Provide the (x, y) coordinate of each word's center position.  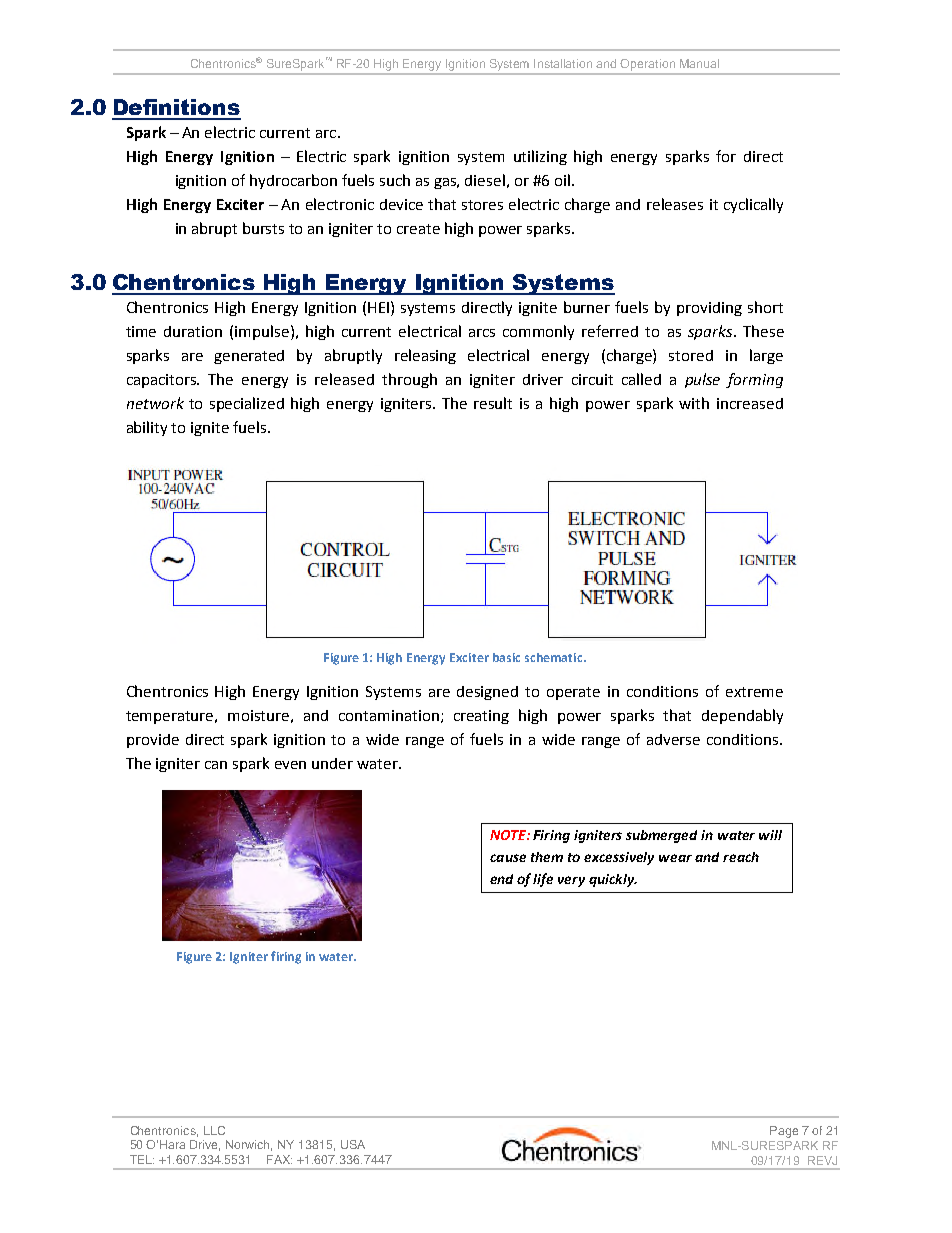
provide (153, 741)
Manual (699, 63)
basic (506, 657)
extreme (754, 692)
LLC (214, 1130)
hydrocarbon (293, 181)
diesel (485, 180)
